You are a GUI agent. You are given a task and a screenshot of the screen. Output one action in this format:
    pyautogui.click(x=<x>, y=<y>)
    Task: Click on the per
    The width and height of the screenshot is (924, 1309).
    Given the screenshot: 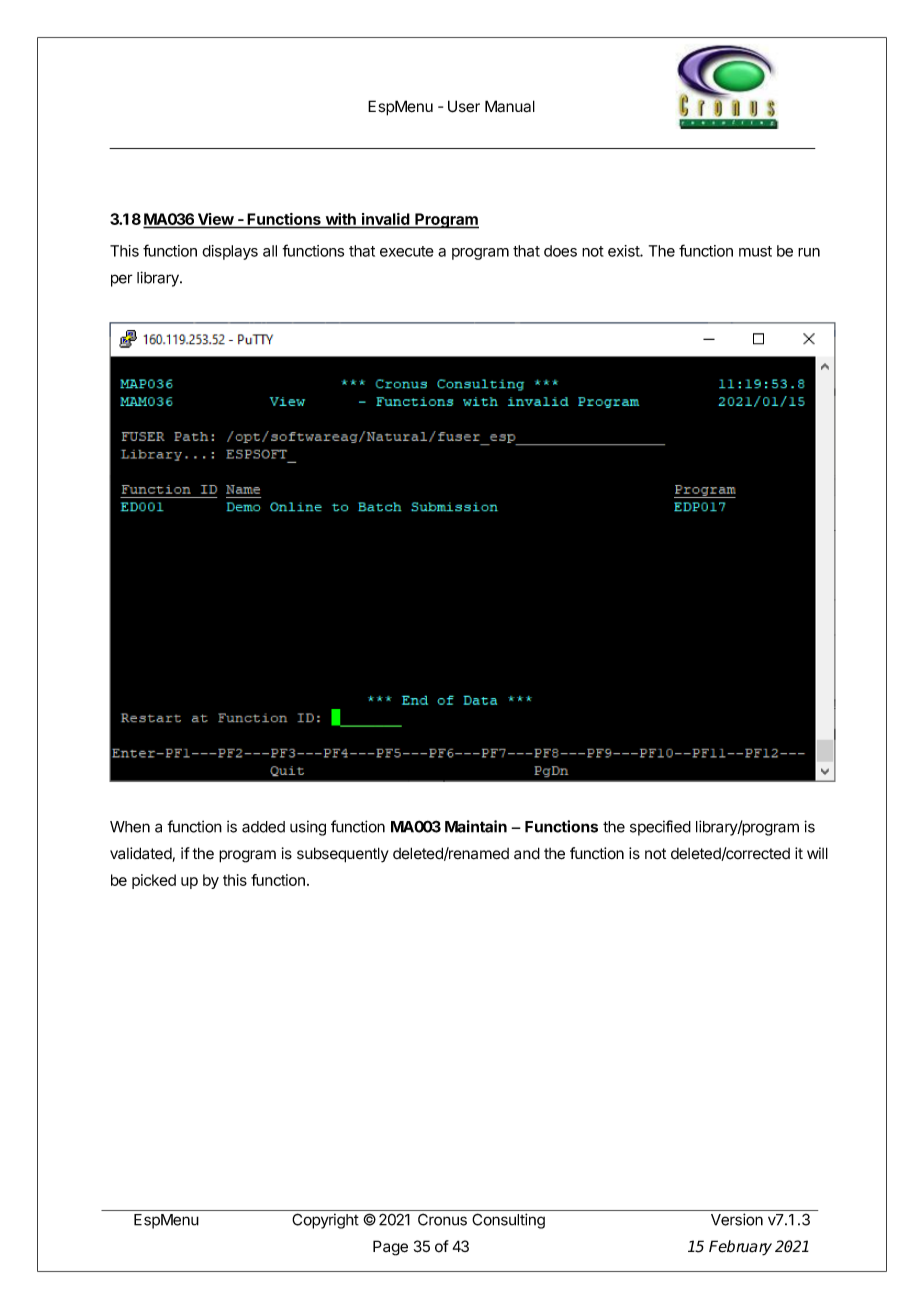 What is the action you would take?
    pyautogui.click(x=122, y=280)
